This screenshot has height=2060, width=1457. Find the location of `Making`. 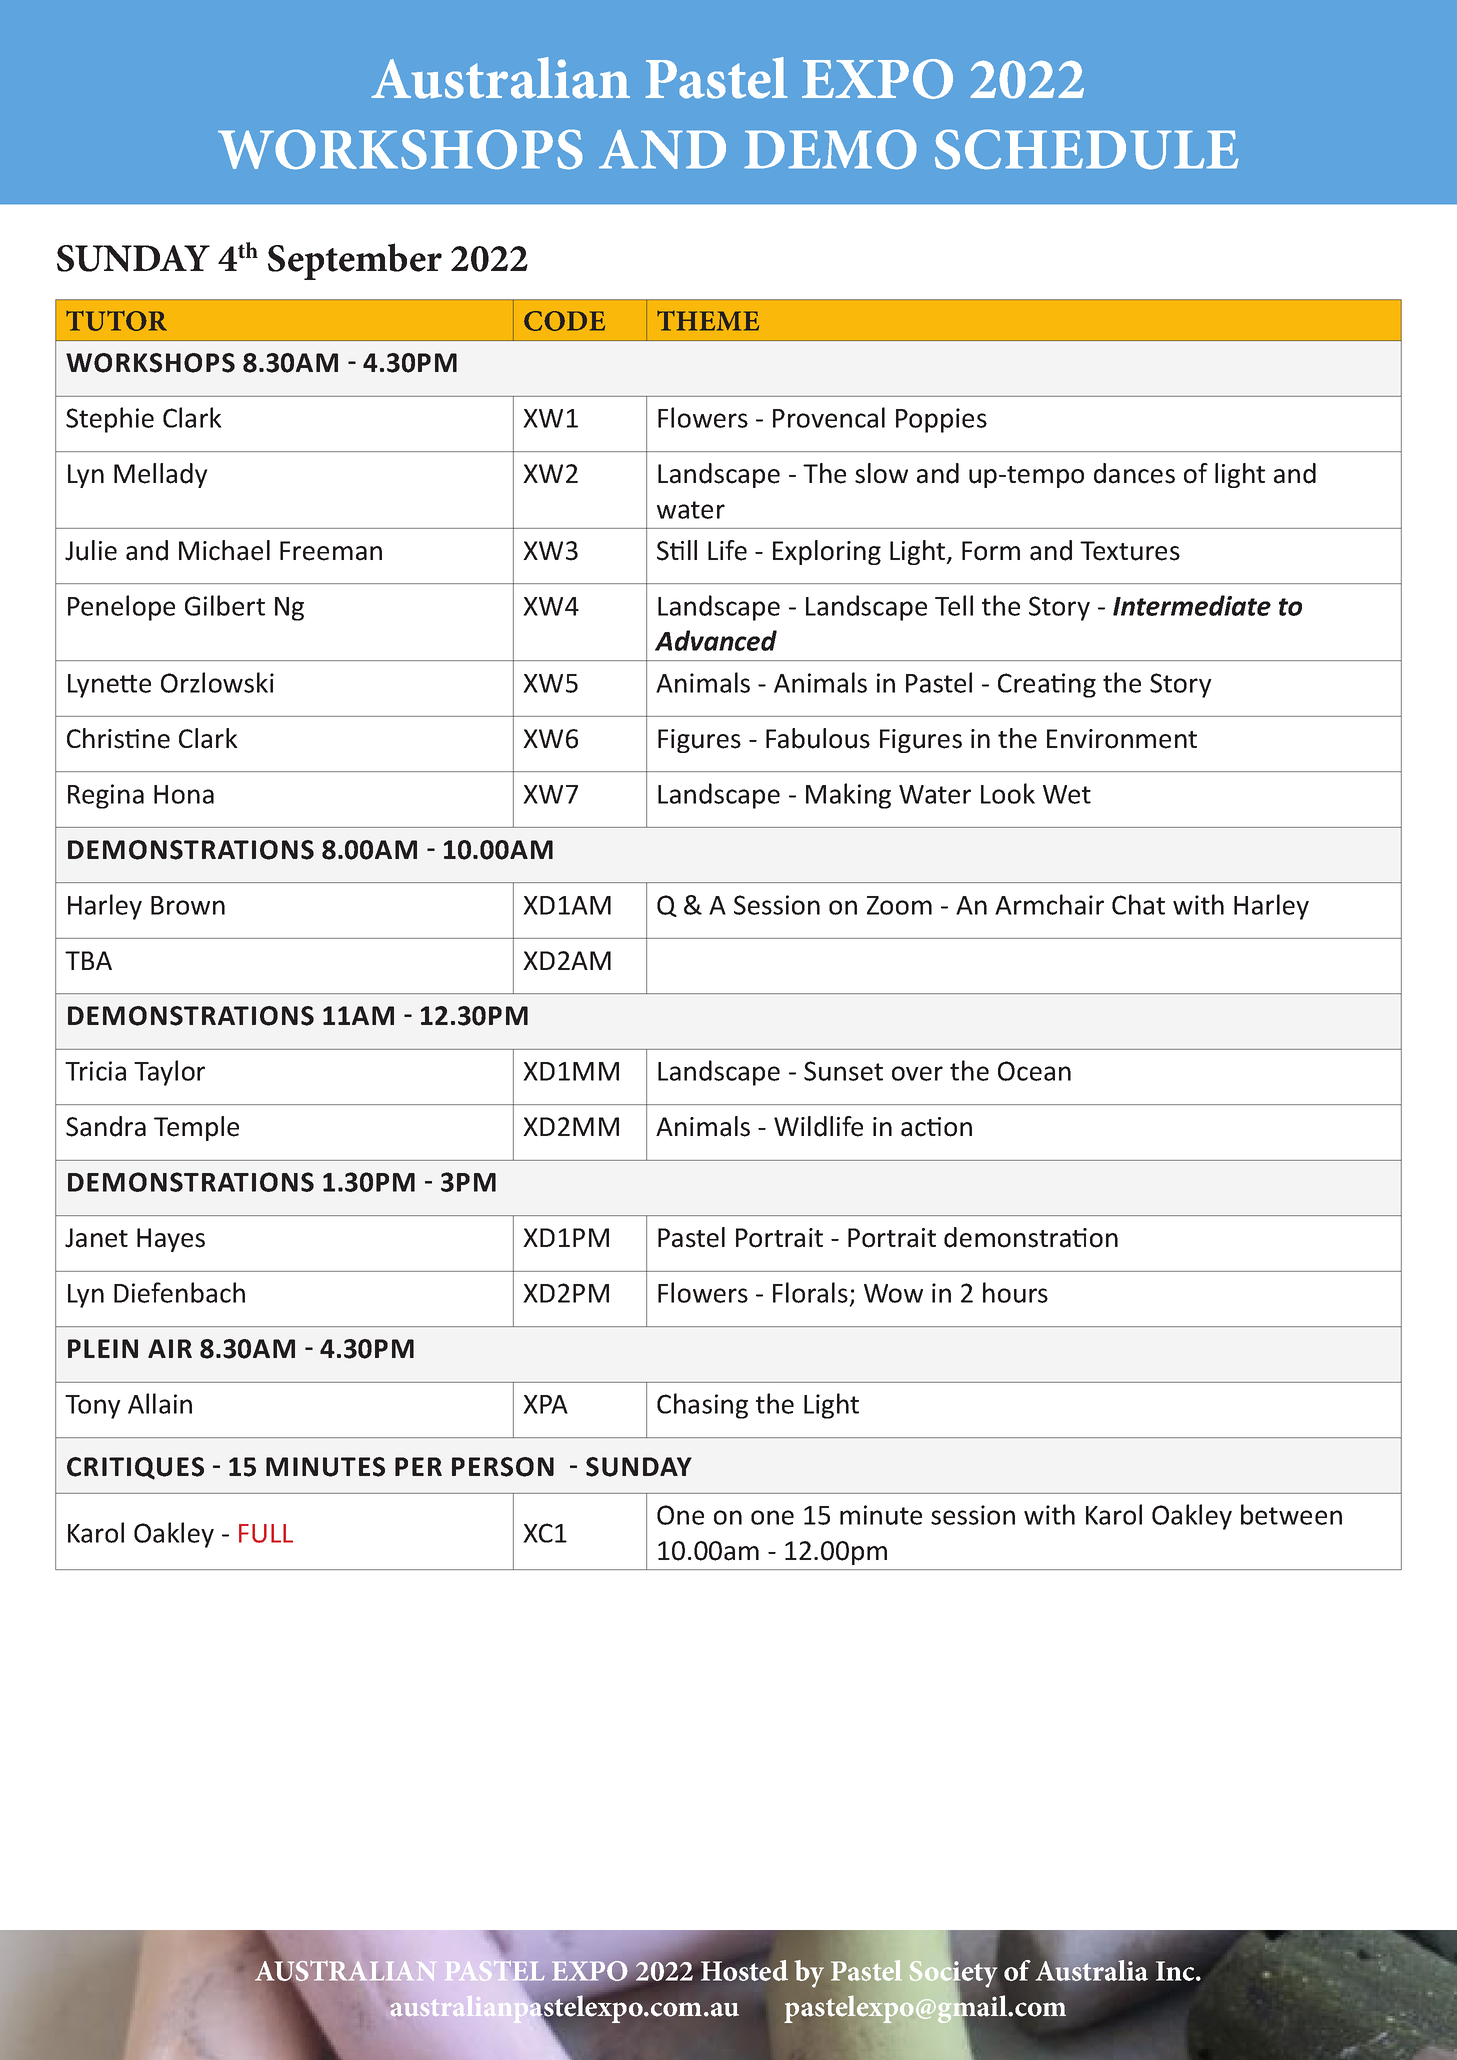

Making is located at coordinates (848, 796).
